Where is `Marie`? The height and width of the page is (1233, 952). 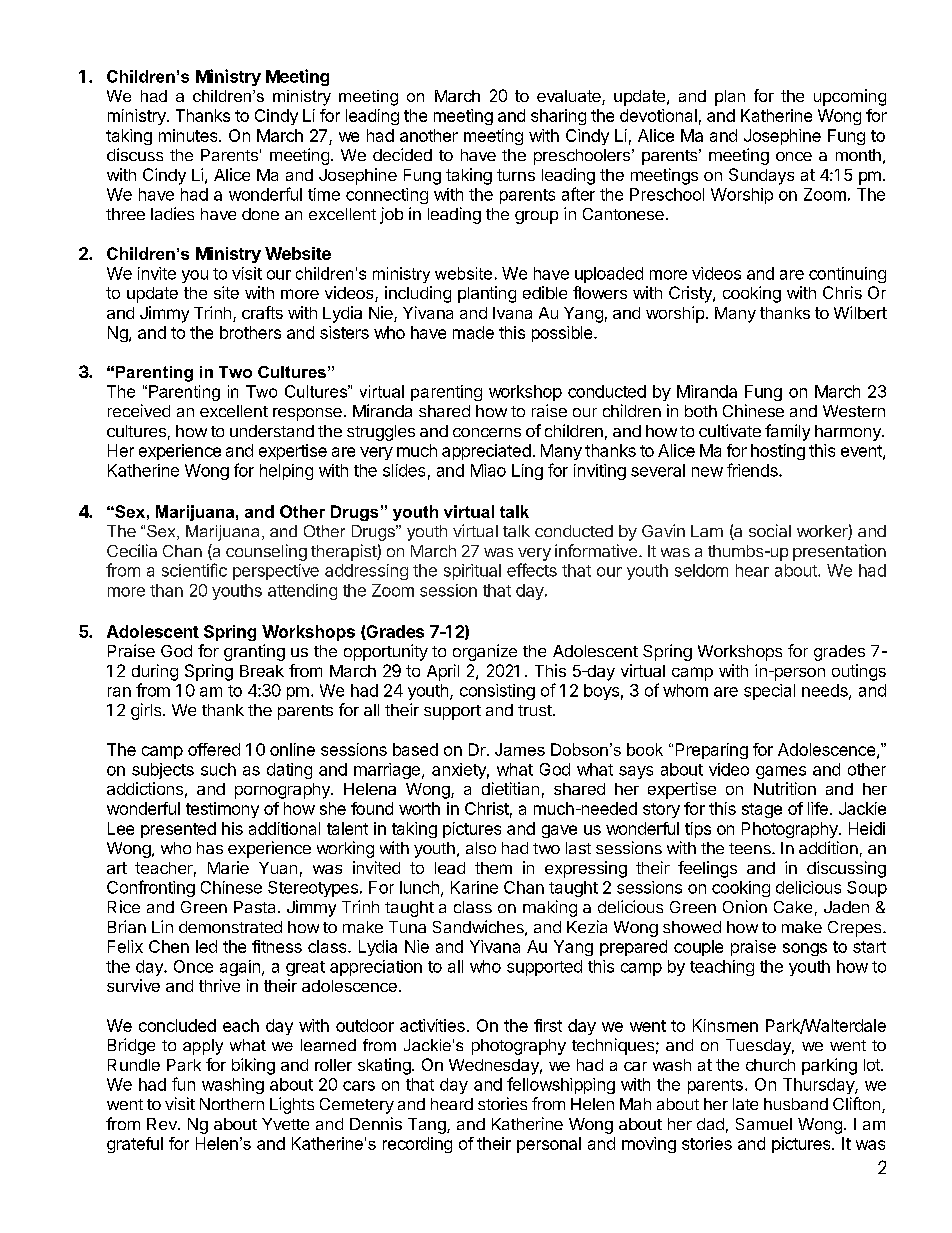
Marie is located at coordinates (228, 867).
